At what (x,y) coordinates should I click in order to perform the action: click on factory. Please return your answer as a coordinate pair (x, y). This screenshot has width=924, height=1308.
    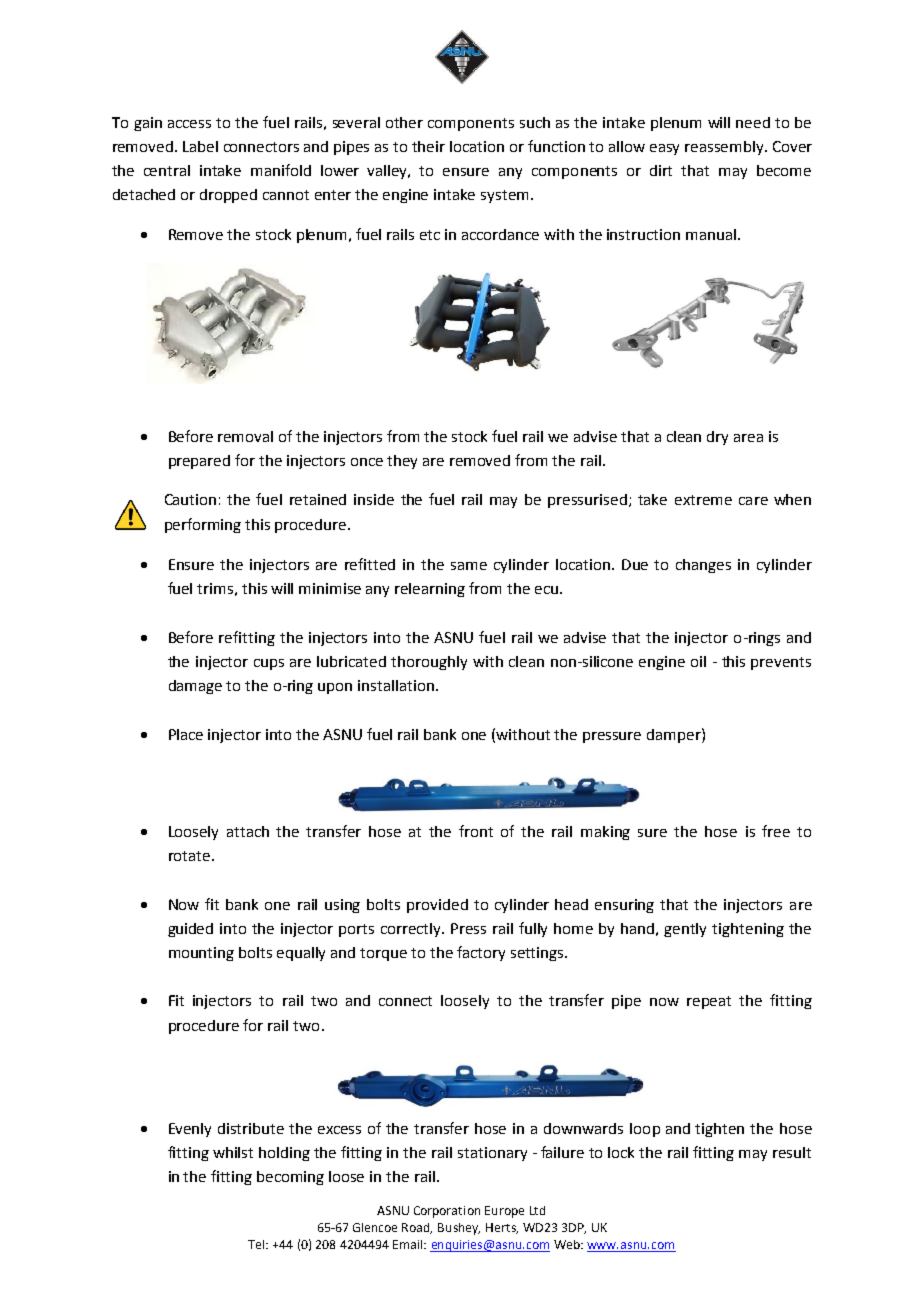
    Looking at the image, I should click on (481, 953).
